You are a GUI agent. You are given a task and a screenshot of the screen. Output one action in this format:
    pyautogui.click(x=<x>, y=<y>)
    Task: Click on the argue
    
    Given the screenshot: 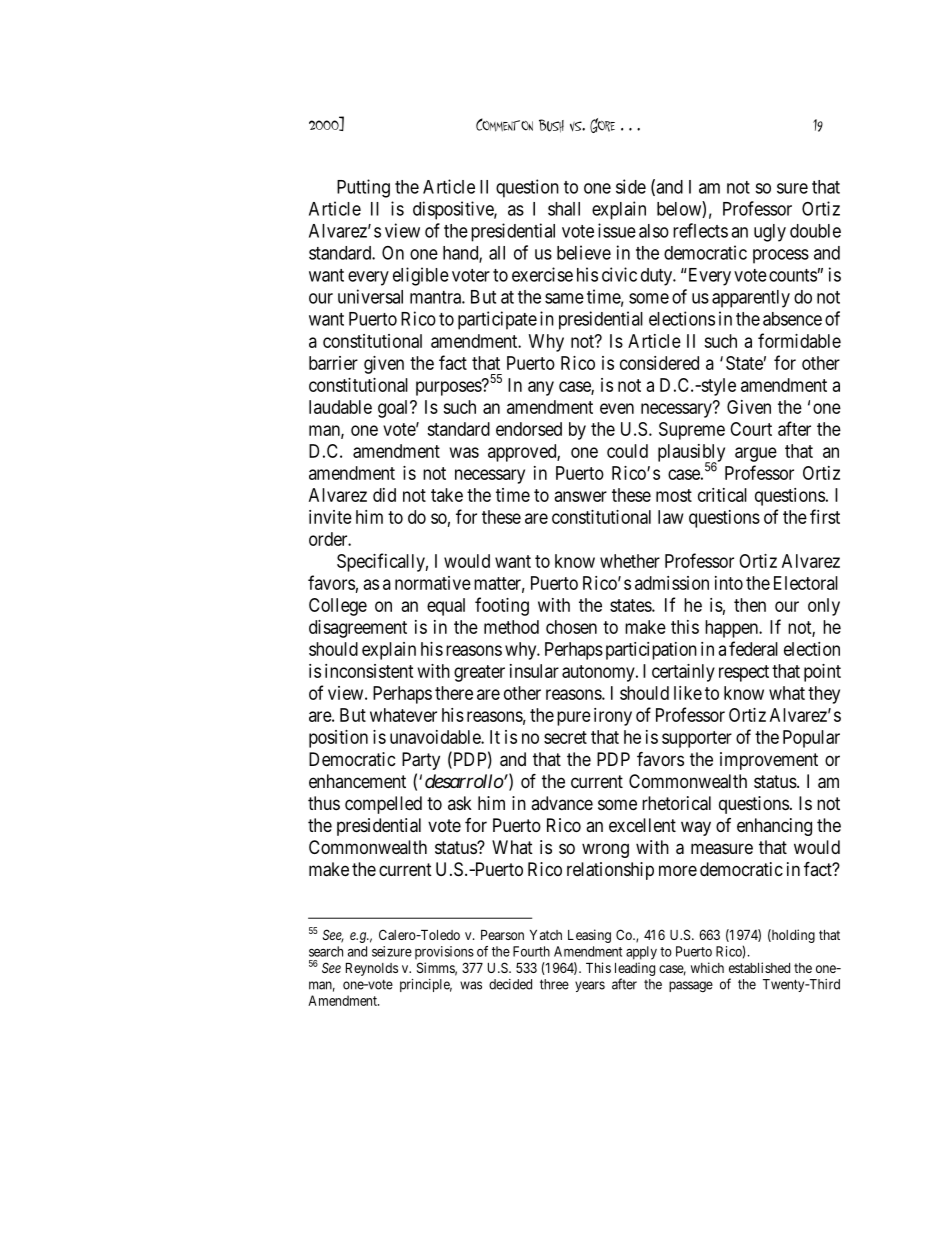 What is the action you would take?
    pyautogui.click(x=756, y=454)
